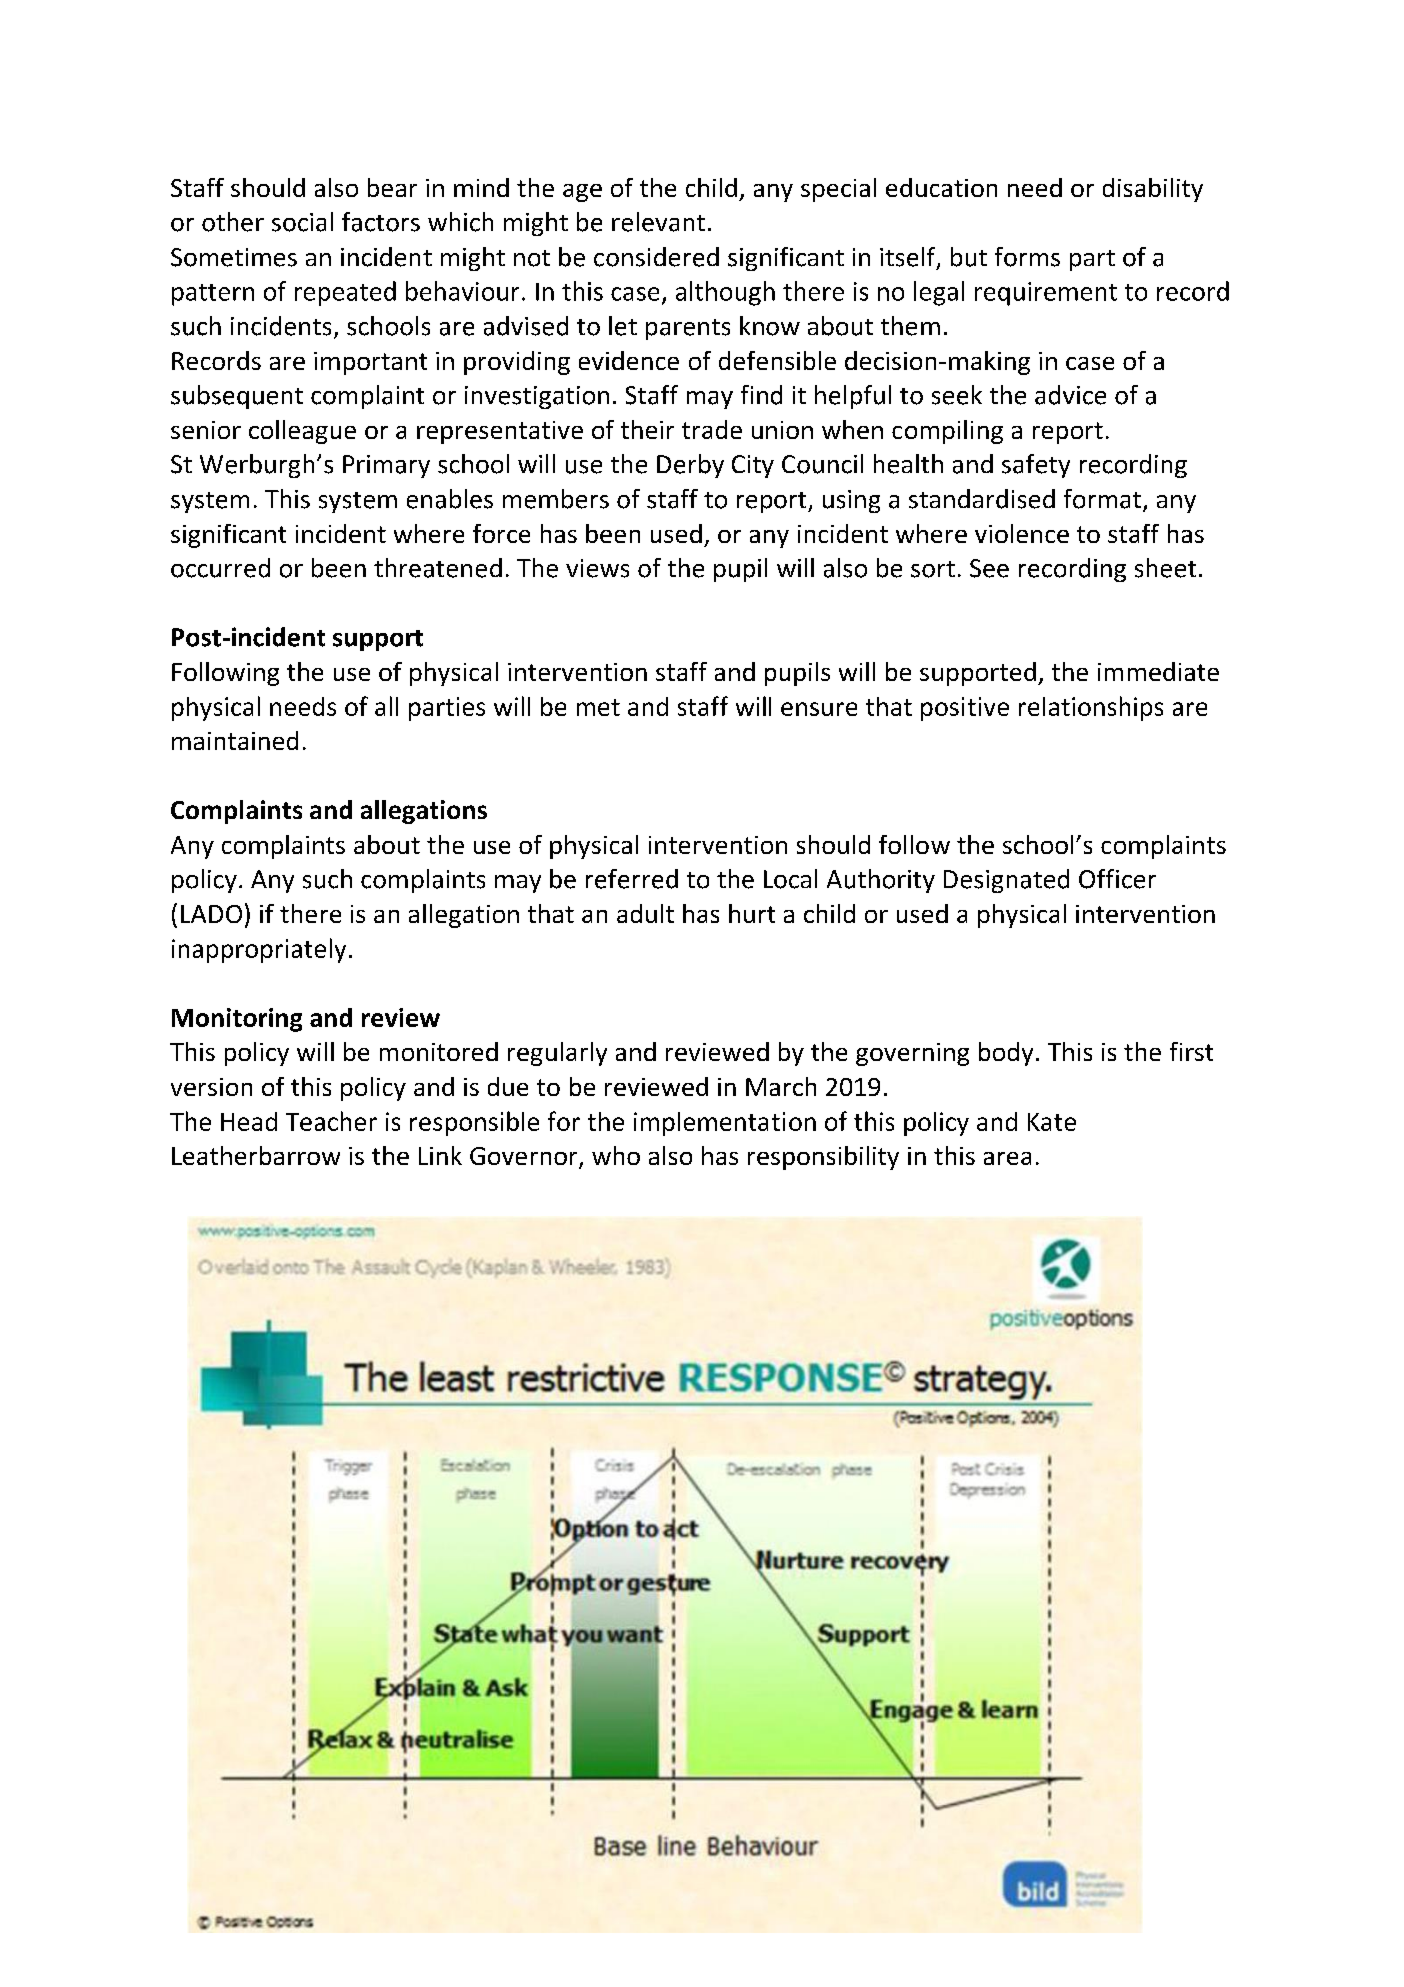 The height and width of the document is (1987, 1404). I want to click on Derby, so click(690, 466).
